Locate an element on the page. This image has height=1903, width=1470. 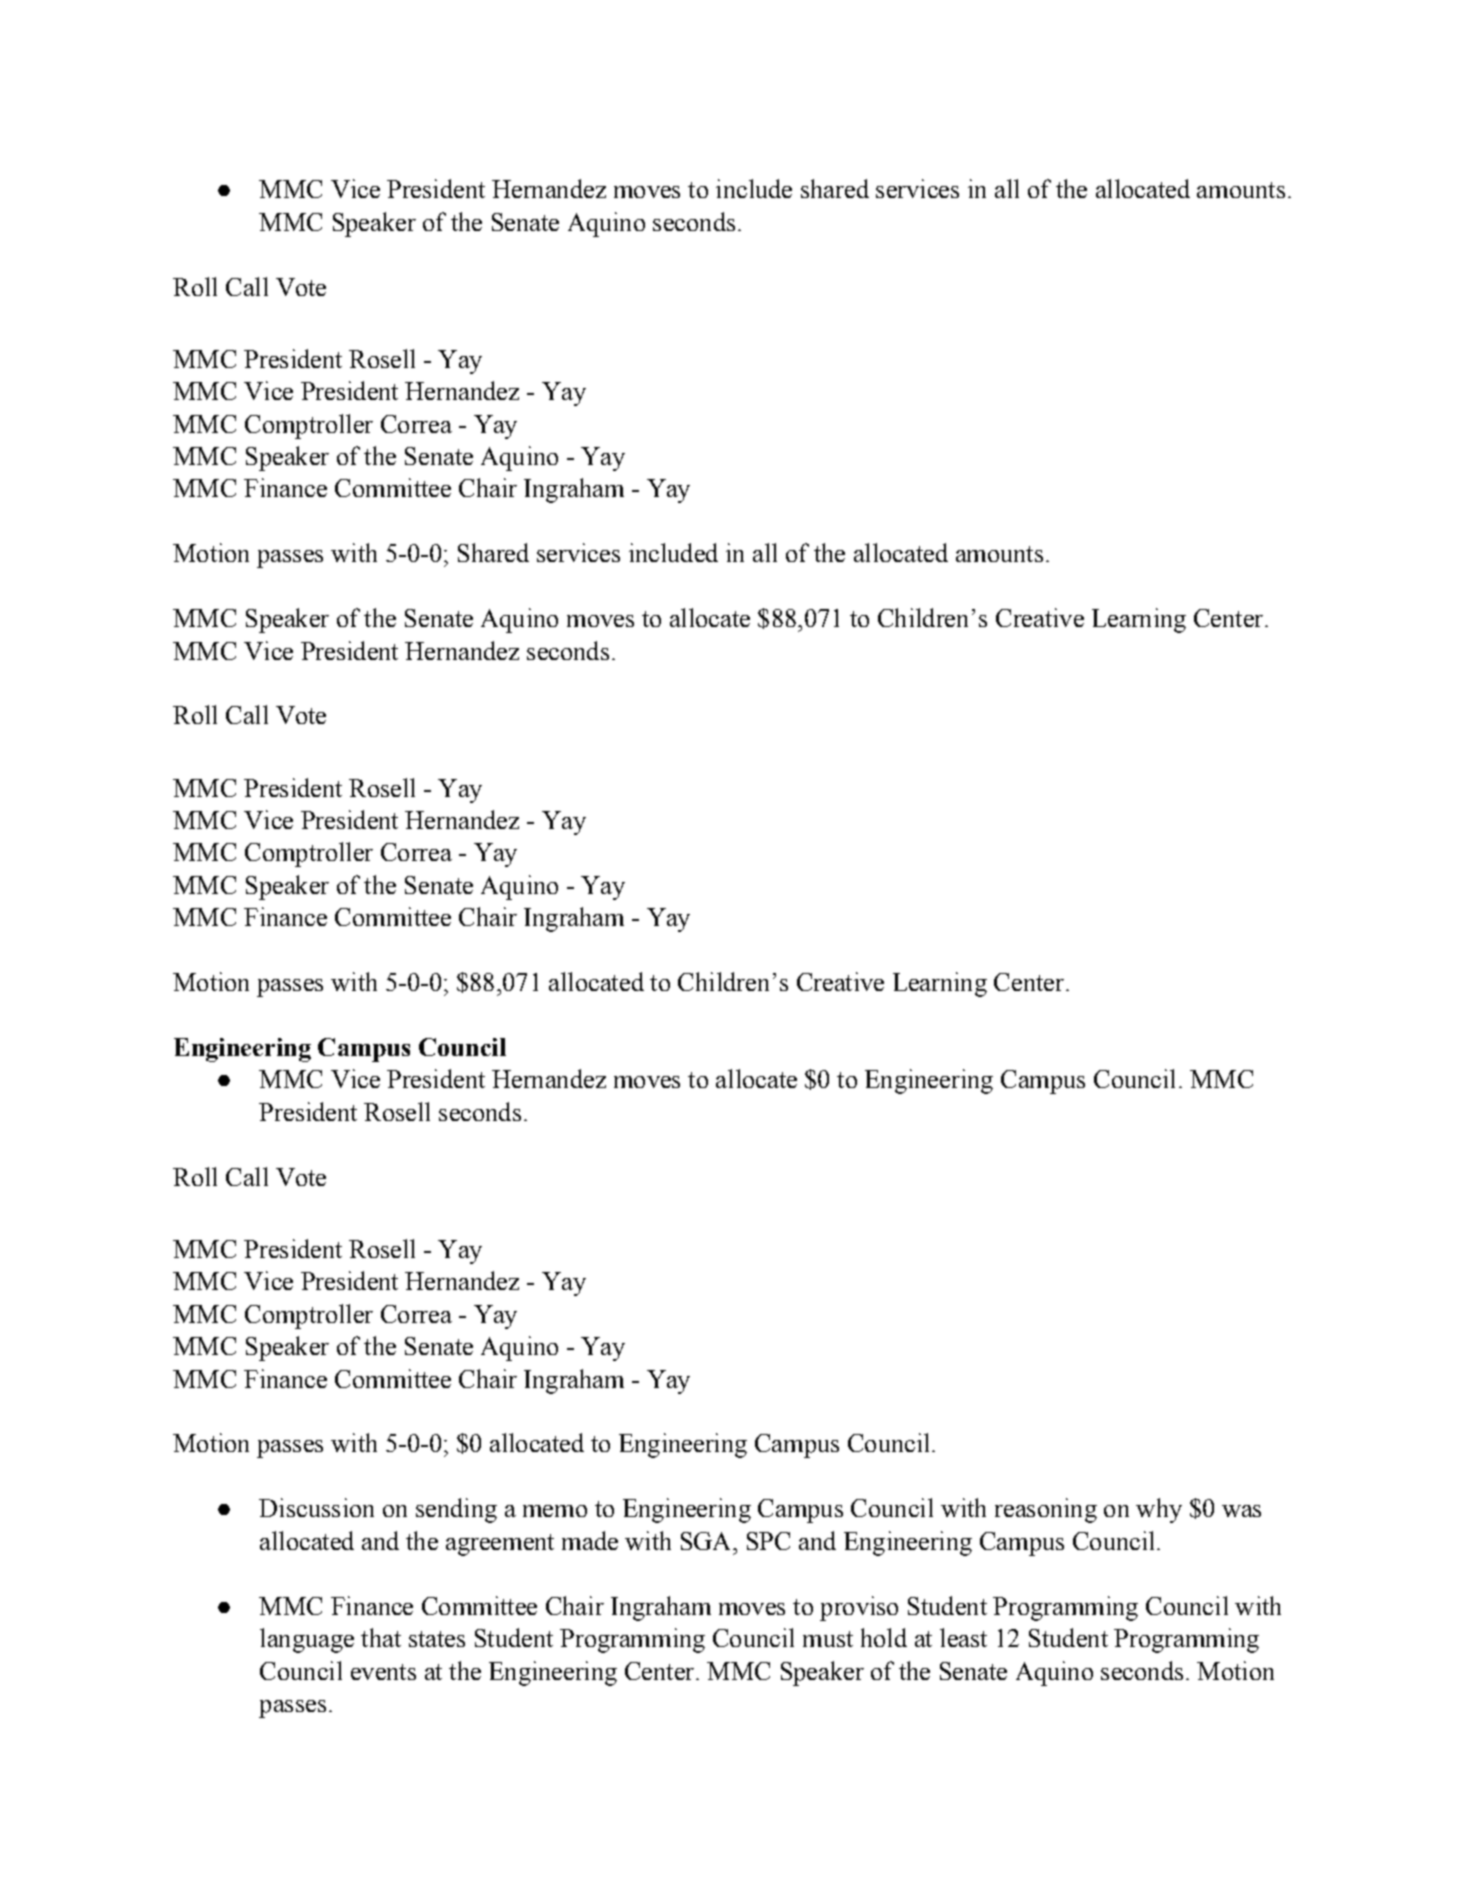
must is located at coordinates (828, 1639).
